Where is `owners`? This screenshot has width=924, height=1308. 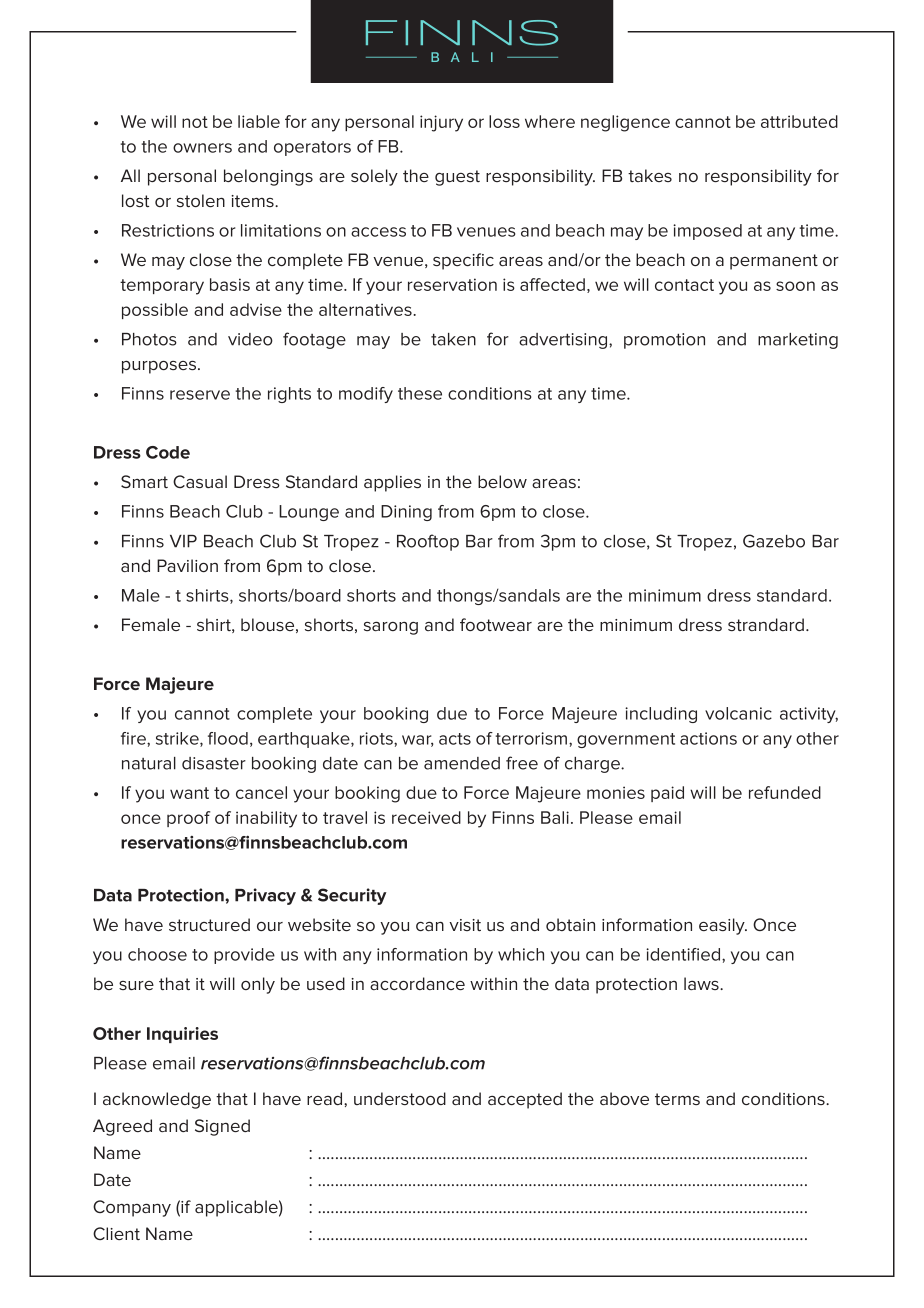 owners is located at coordinates (202, 148).
